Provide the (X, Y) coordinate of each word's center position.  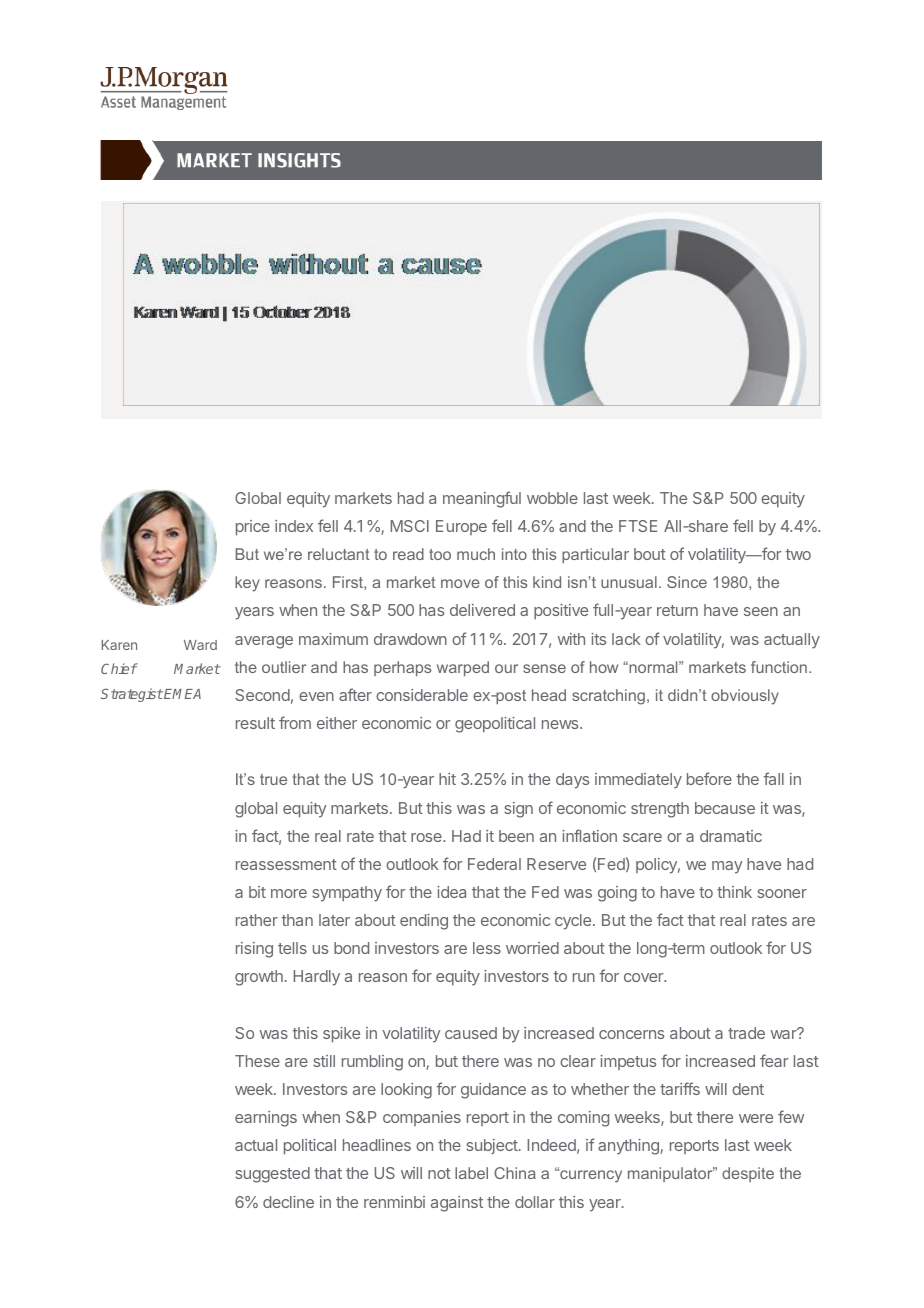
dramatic (731, 836)
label (471, 1173)
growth (259, 978)
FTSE (638, 526)
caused (471, 1033)
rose (427, 837)
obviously (745, 697)
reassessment (286, 864)
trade (746, 1033)
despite (748, 1174)
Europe (461, 527)
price (253, 528)
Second (262, 695)
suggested (272, 1175)
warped (463, 668)
